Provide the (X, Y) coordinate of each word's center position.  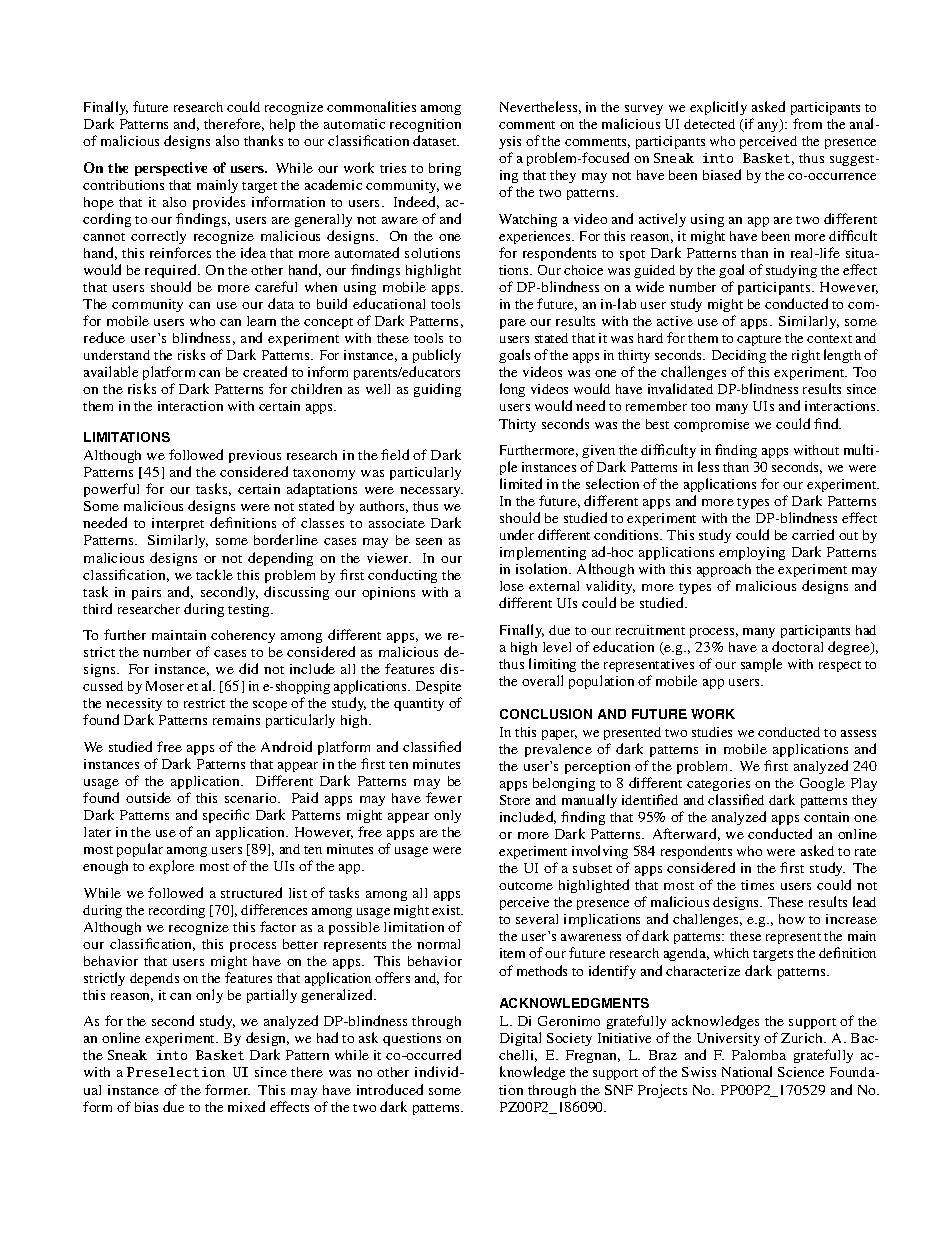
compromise (711, 425)
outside (148, 797)
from (807, 123)
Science (801, 1072)
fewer (444, 797)
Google (822, 784)
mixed (246, 1106)
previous (255, 456)
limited (521, 483)
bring (445, 169)
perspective (171, 169)
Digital (520, 1039)
